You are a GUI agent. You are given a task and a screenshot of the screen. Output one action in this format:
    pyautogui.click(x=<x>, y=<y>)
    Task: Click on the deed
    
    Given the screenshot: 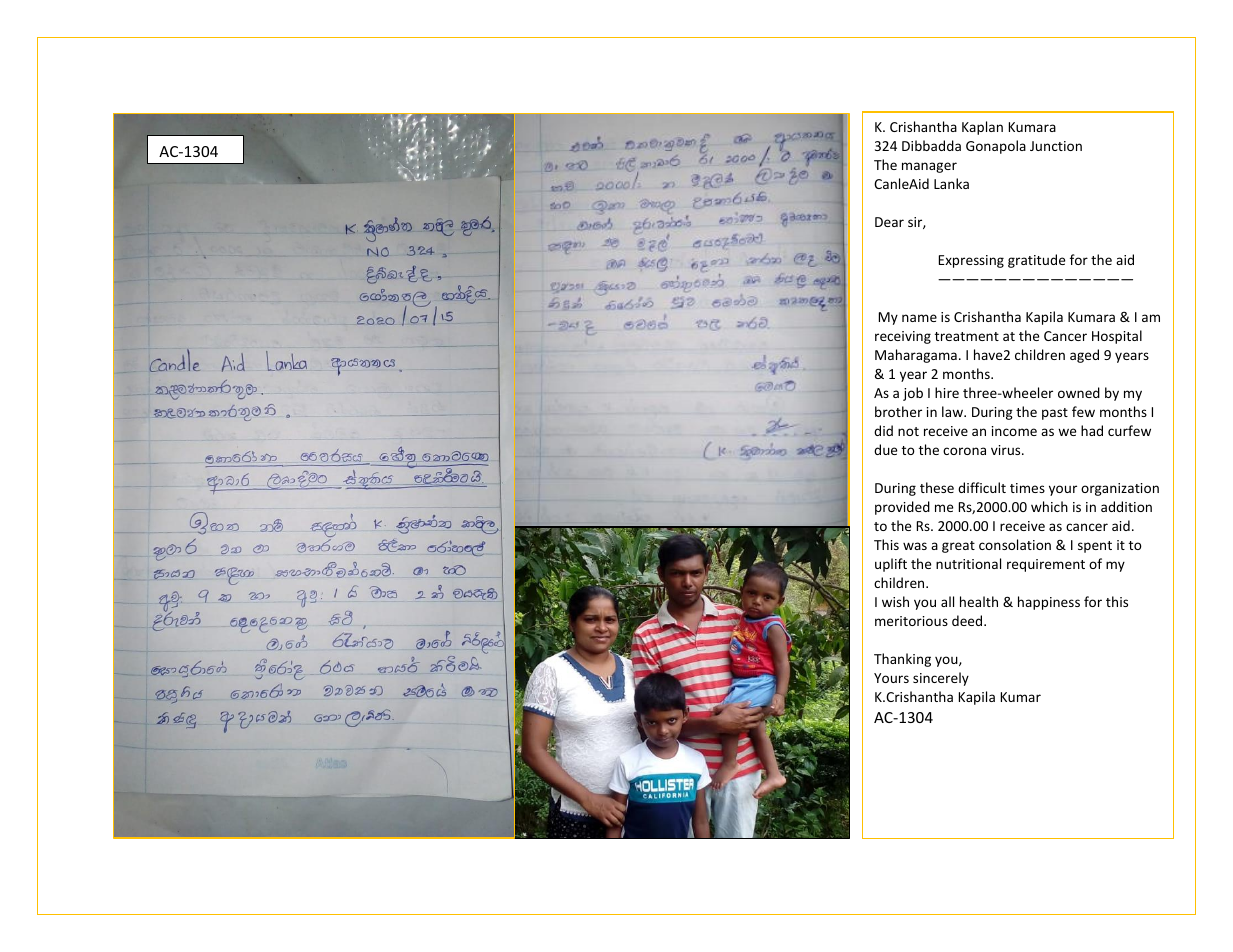 What is the action you would take?
    pyautogui.click(x=968, y=620)
